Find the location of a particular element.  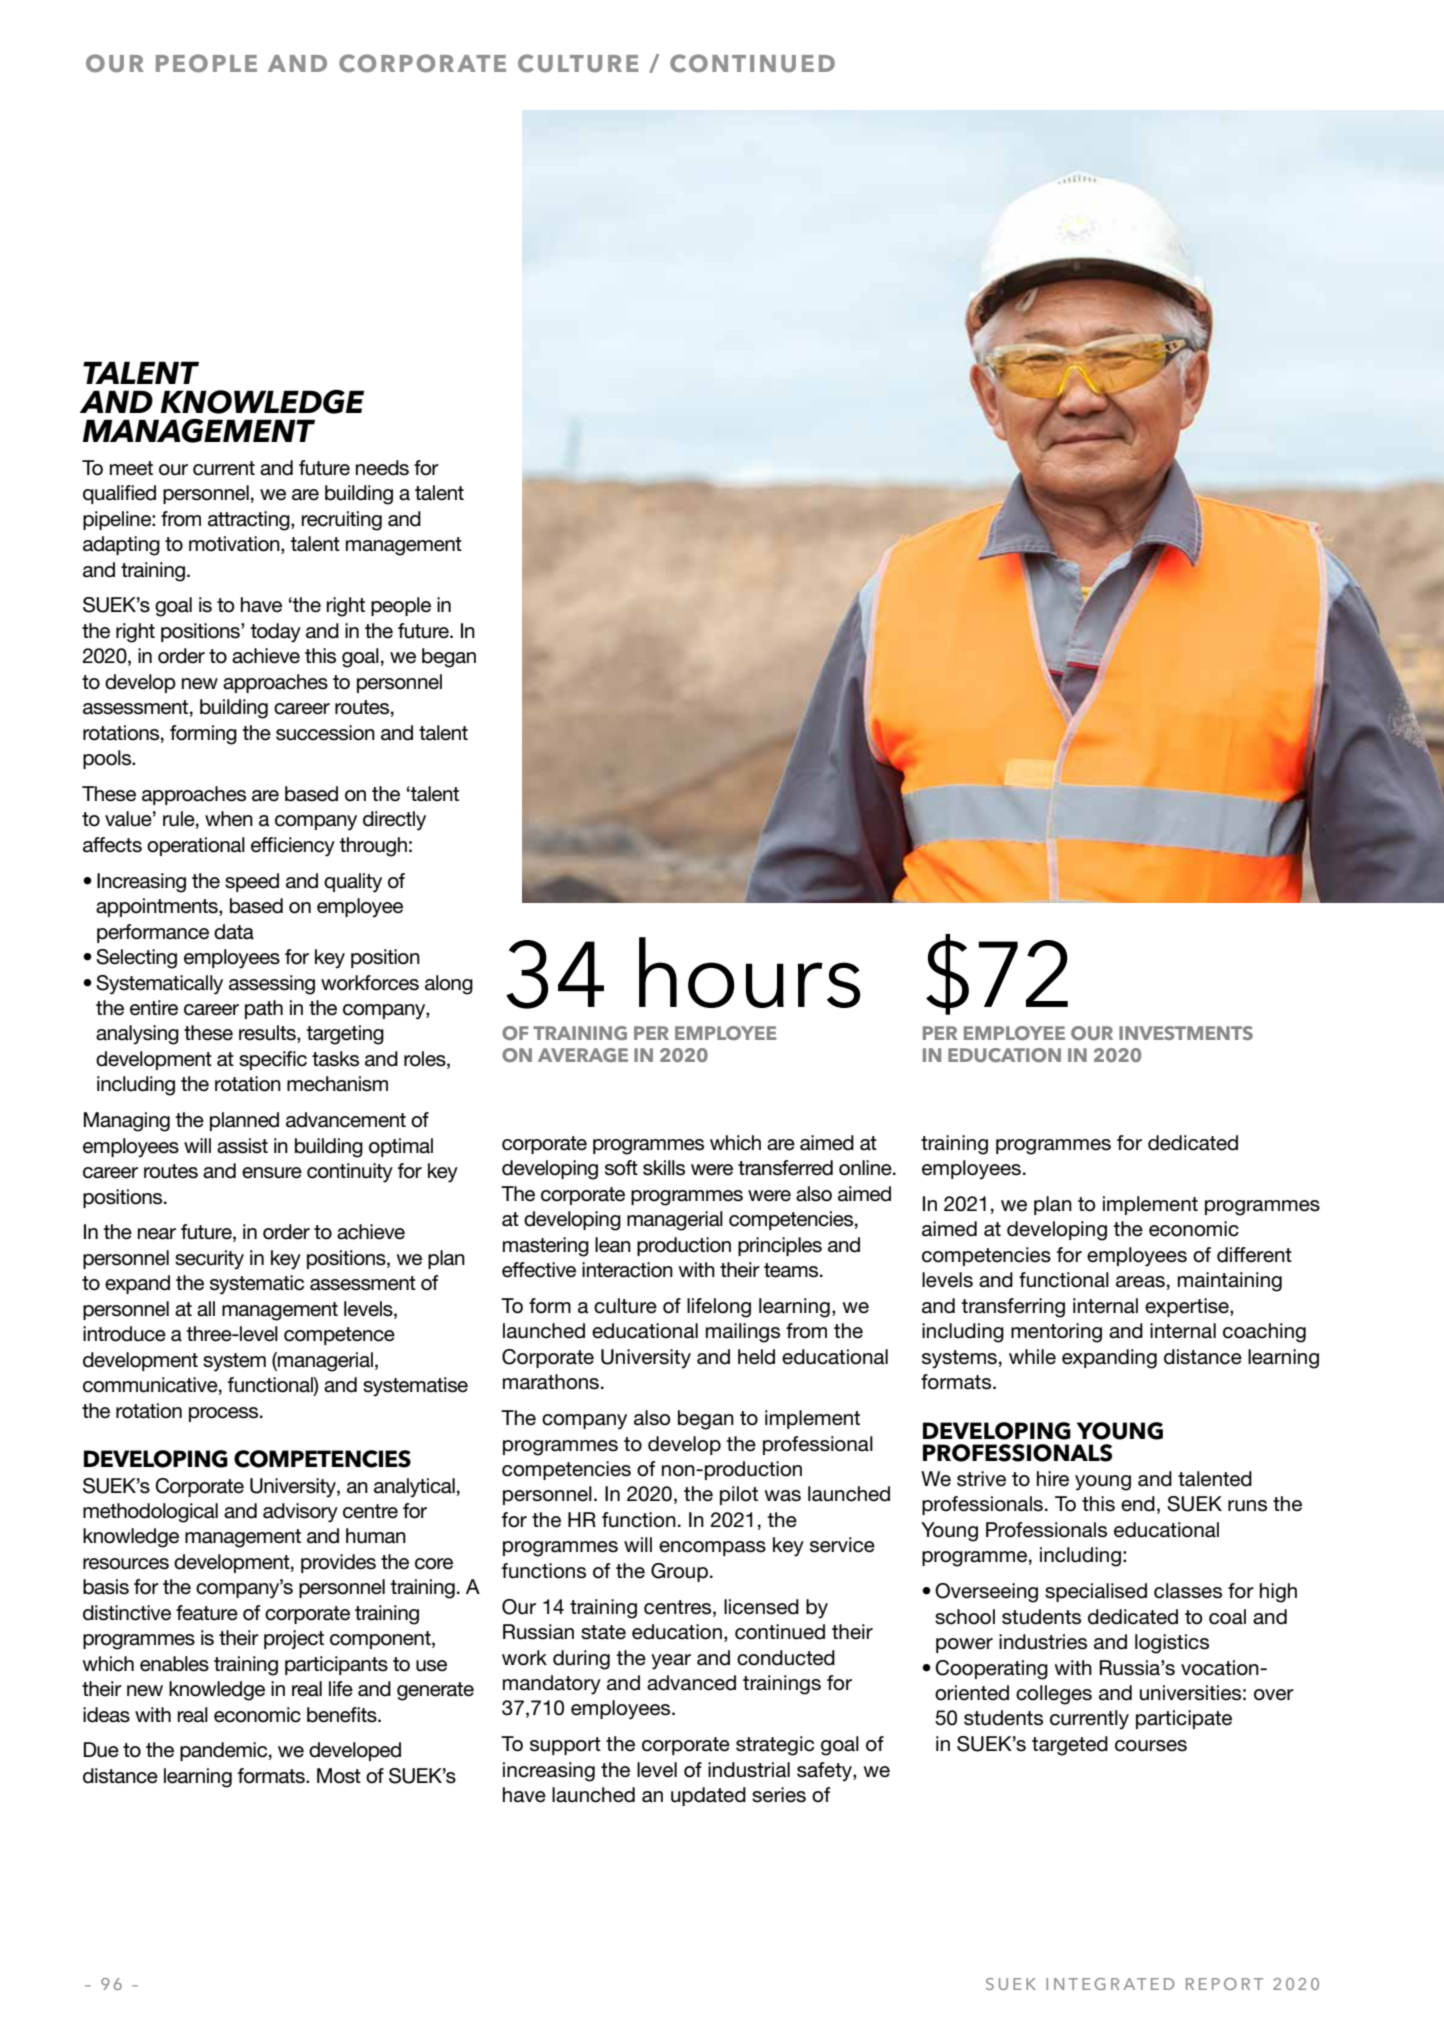

courses is located at coordinates (1151, 1746).
